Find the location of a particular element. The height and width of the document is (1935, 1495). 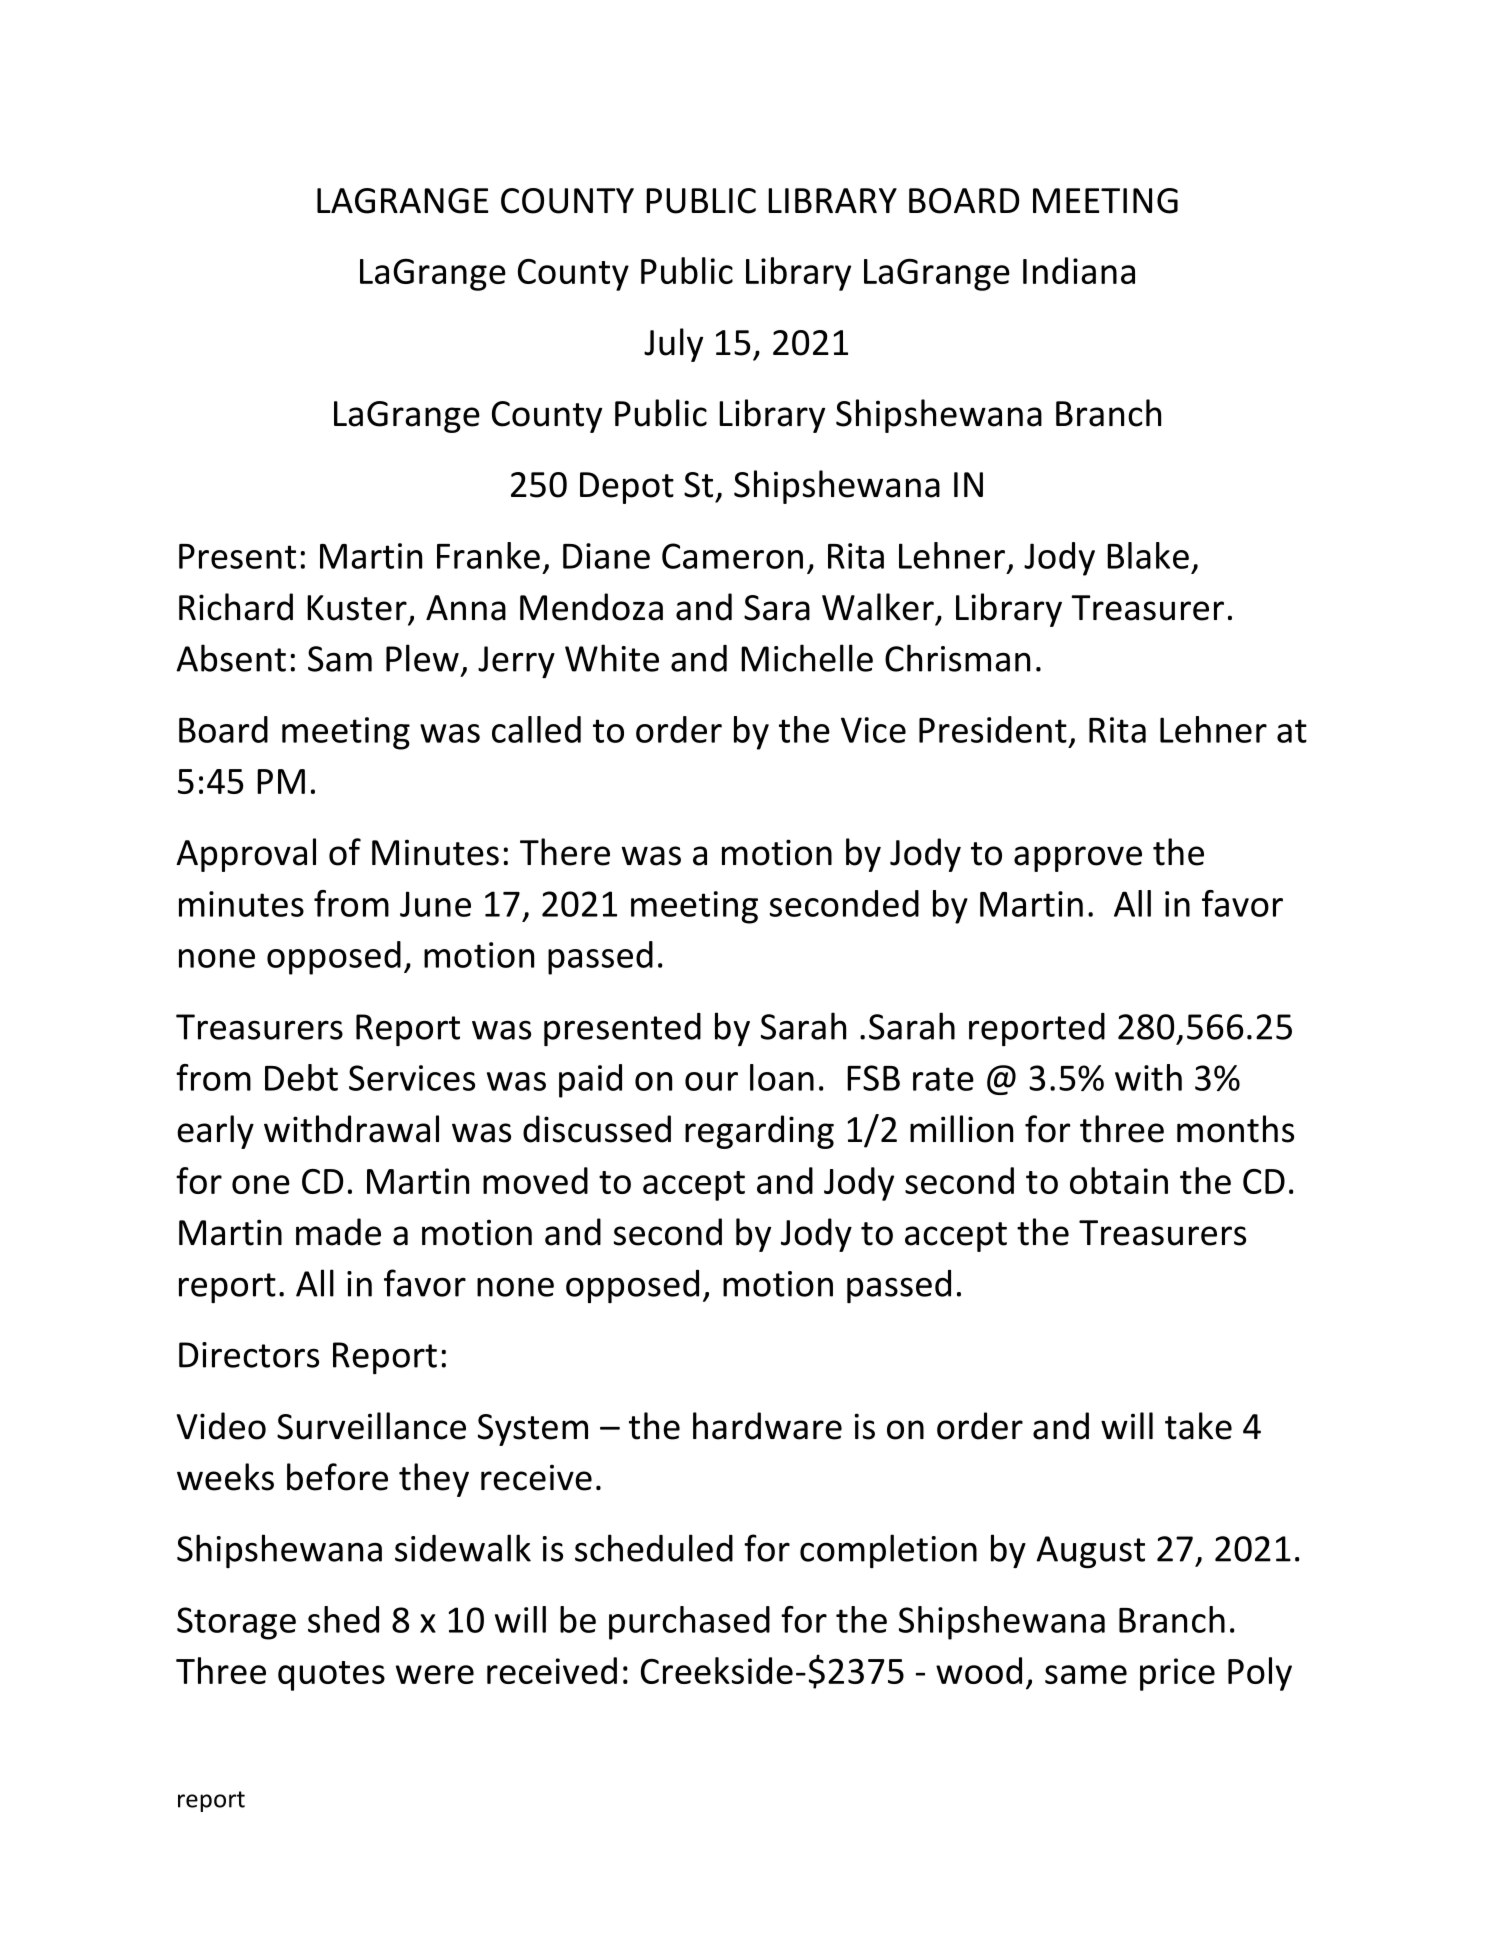

President is located at coordinates (993, 729).
